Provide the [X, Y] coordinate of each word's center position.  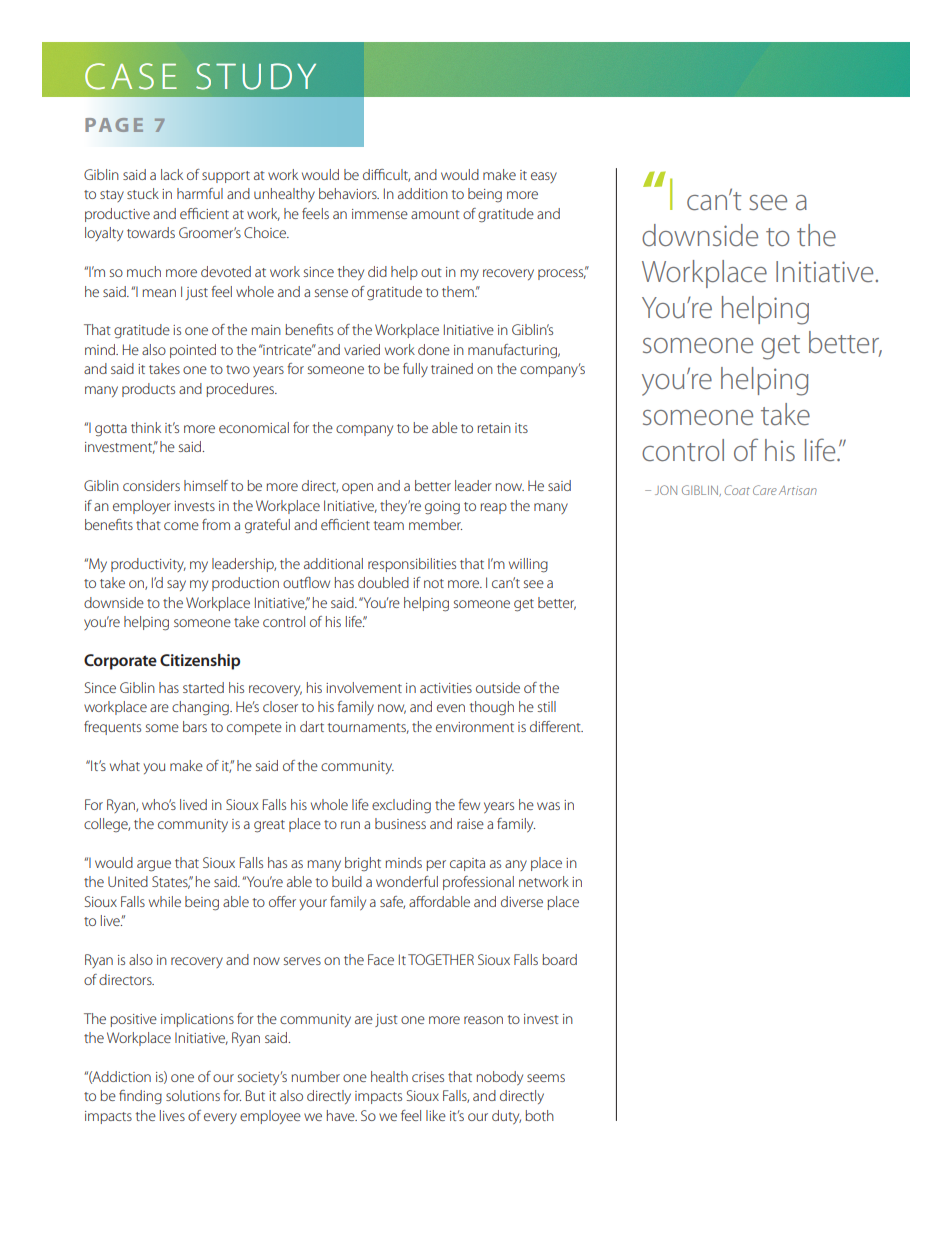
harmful [200, 193]
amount [435, 214]
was [548, 806]
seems [546, 1078]
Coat [737, 490]
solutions [193, 1095]
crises [428, 1077]
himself [206, 485]
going [442, 507]
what [125, 765]
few [469, 804]
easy [544, 177]
